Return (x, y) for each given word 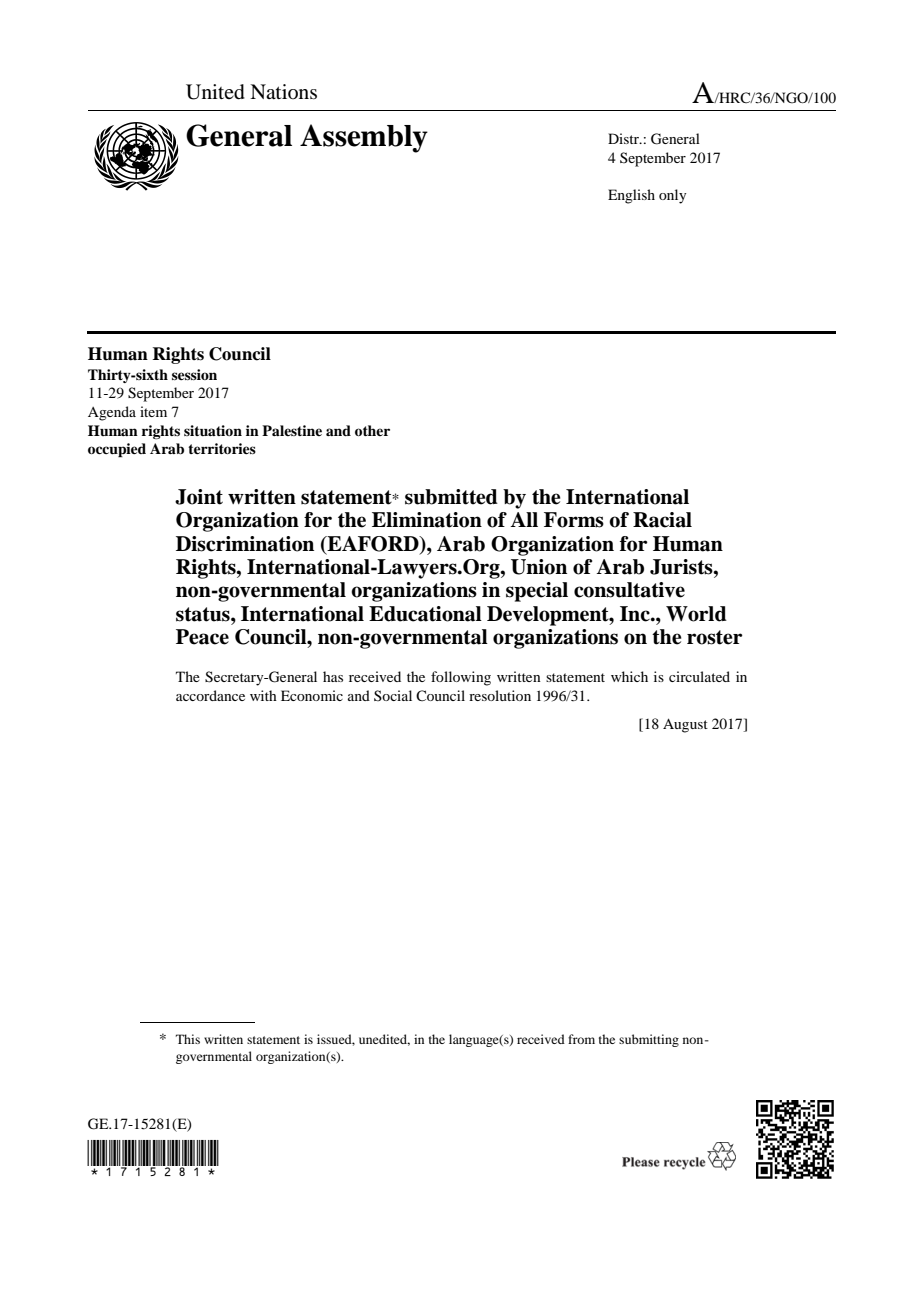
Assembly (364, 138)
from (581, 1039)
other (372, 430)
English (631, 196)
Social (393, 695)
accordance (210, 695)
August (685, 725)
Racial (662, 520)
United (215, 92)
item (153, 411)
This (188, 1039)
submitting (649, 1040)
